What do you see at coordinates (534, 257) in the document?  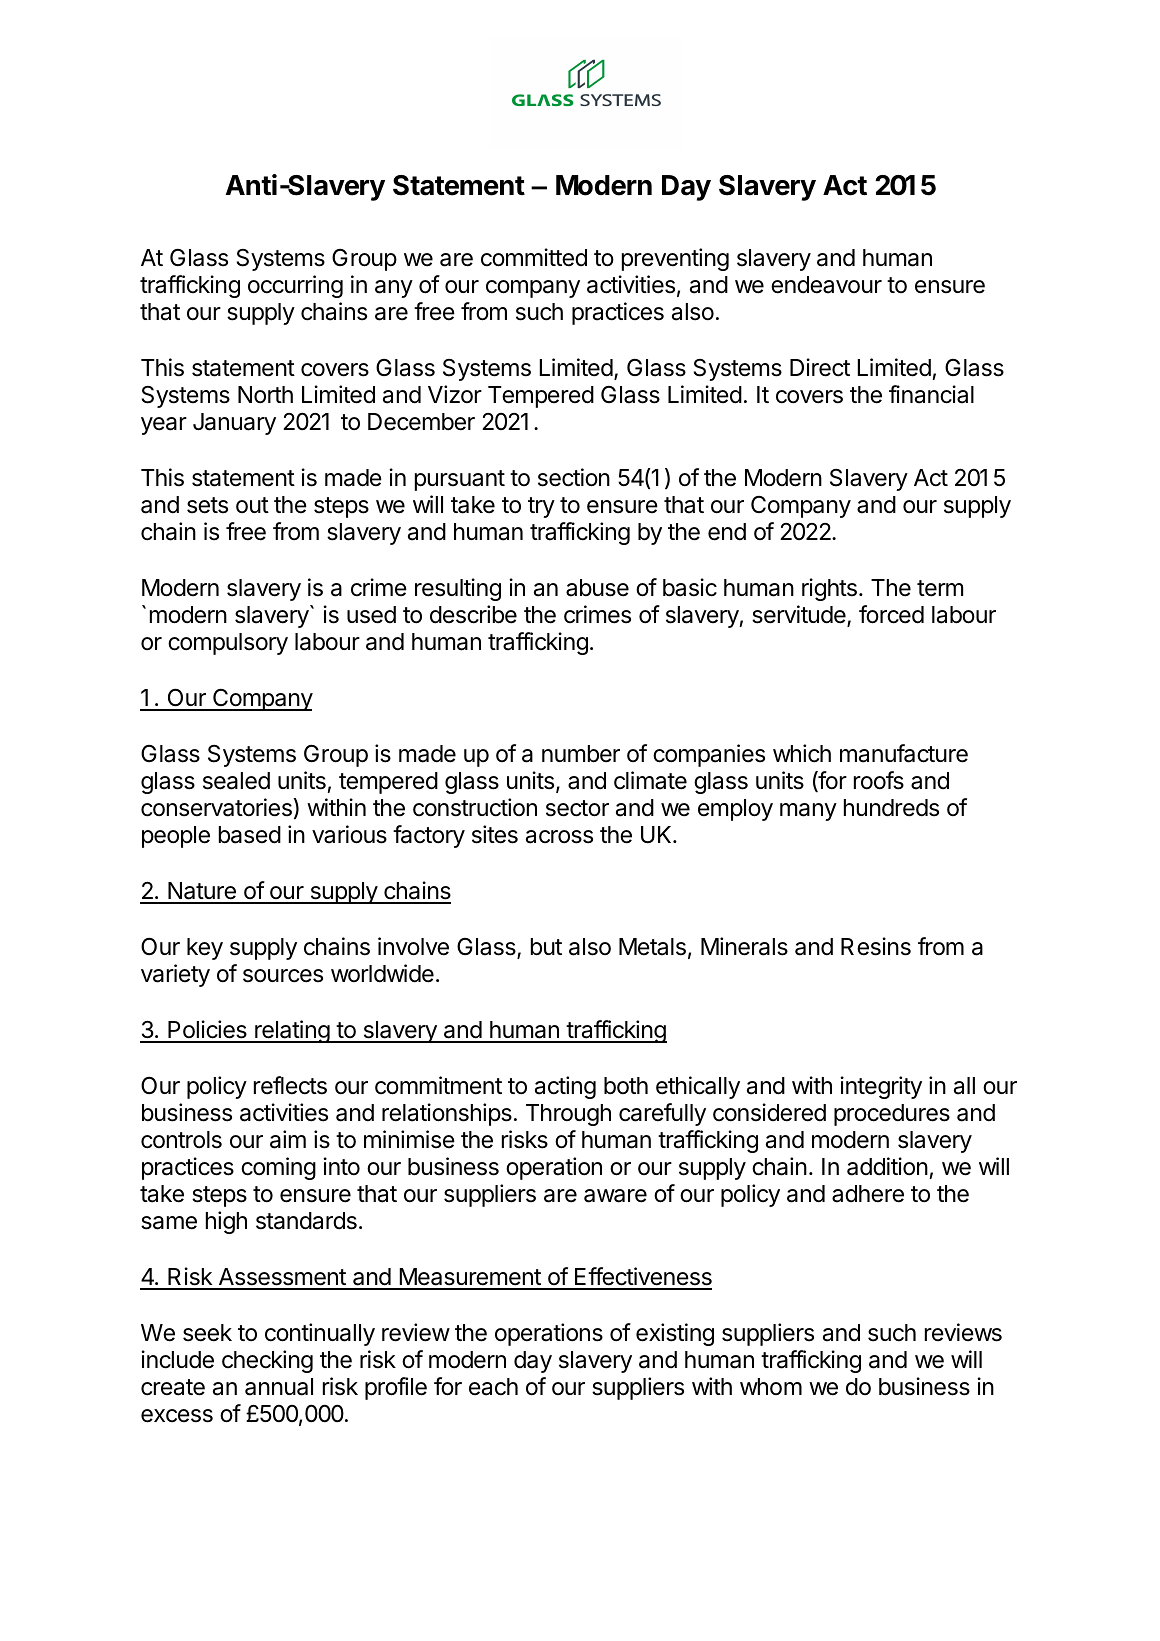 I see `committed` at bounding box center [534, 257].
